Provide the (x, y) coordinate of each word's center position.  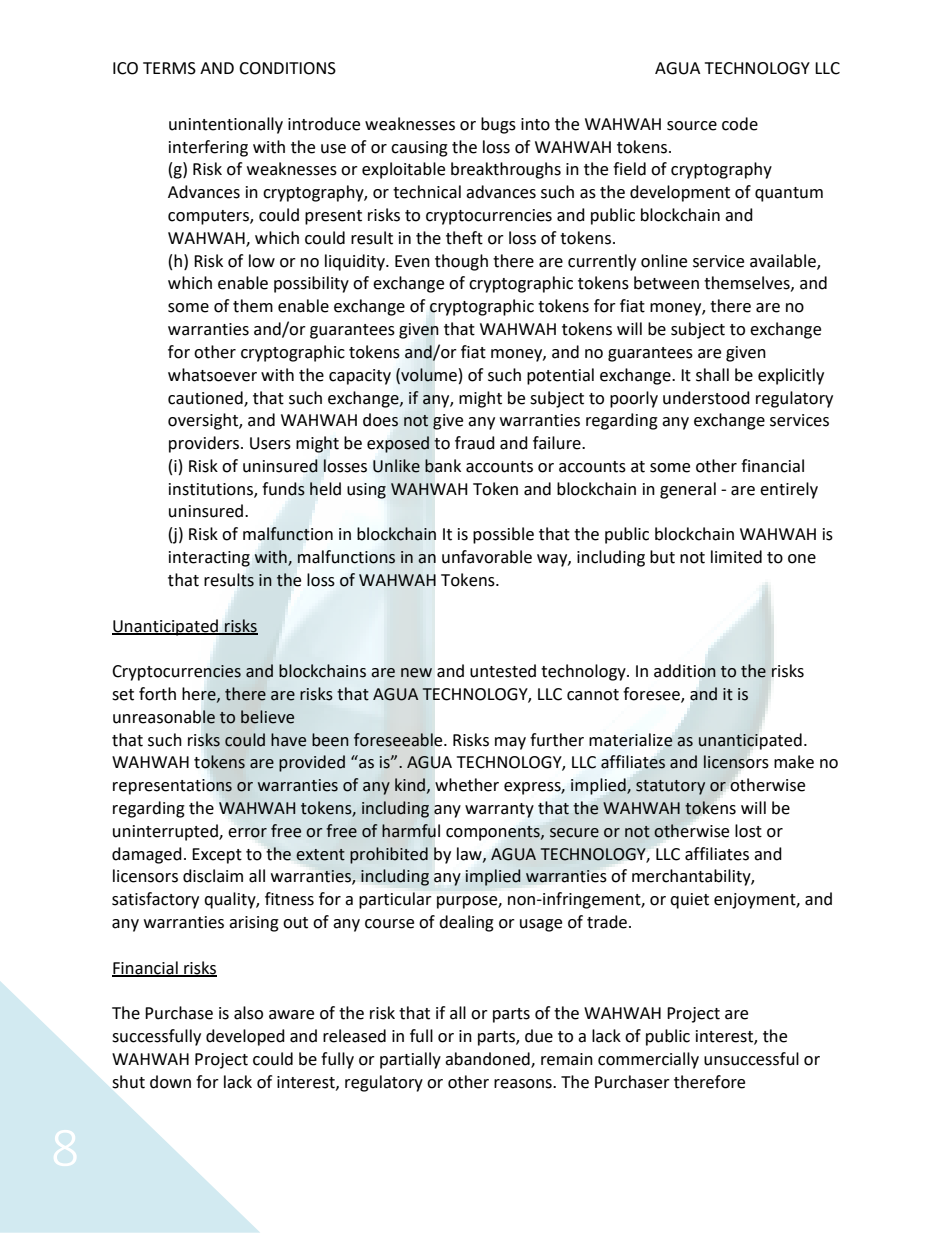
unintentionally (226, 125)
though (461, 262)
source (692, 126)
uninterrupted (166, 832)
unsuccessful (751, 1059)
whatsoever (212, 375)
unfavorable (487, 557)
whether (467, 785)
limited (736, 557)
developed (245, 1037)
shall (712, 375)
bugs (498, 125)
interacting (209, 559)
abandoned (488, 1059)
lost (748, 831)
